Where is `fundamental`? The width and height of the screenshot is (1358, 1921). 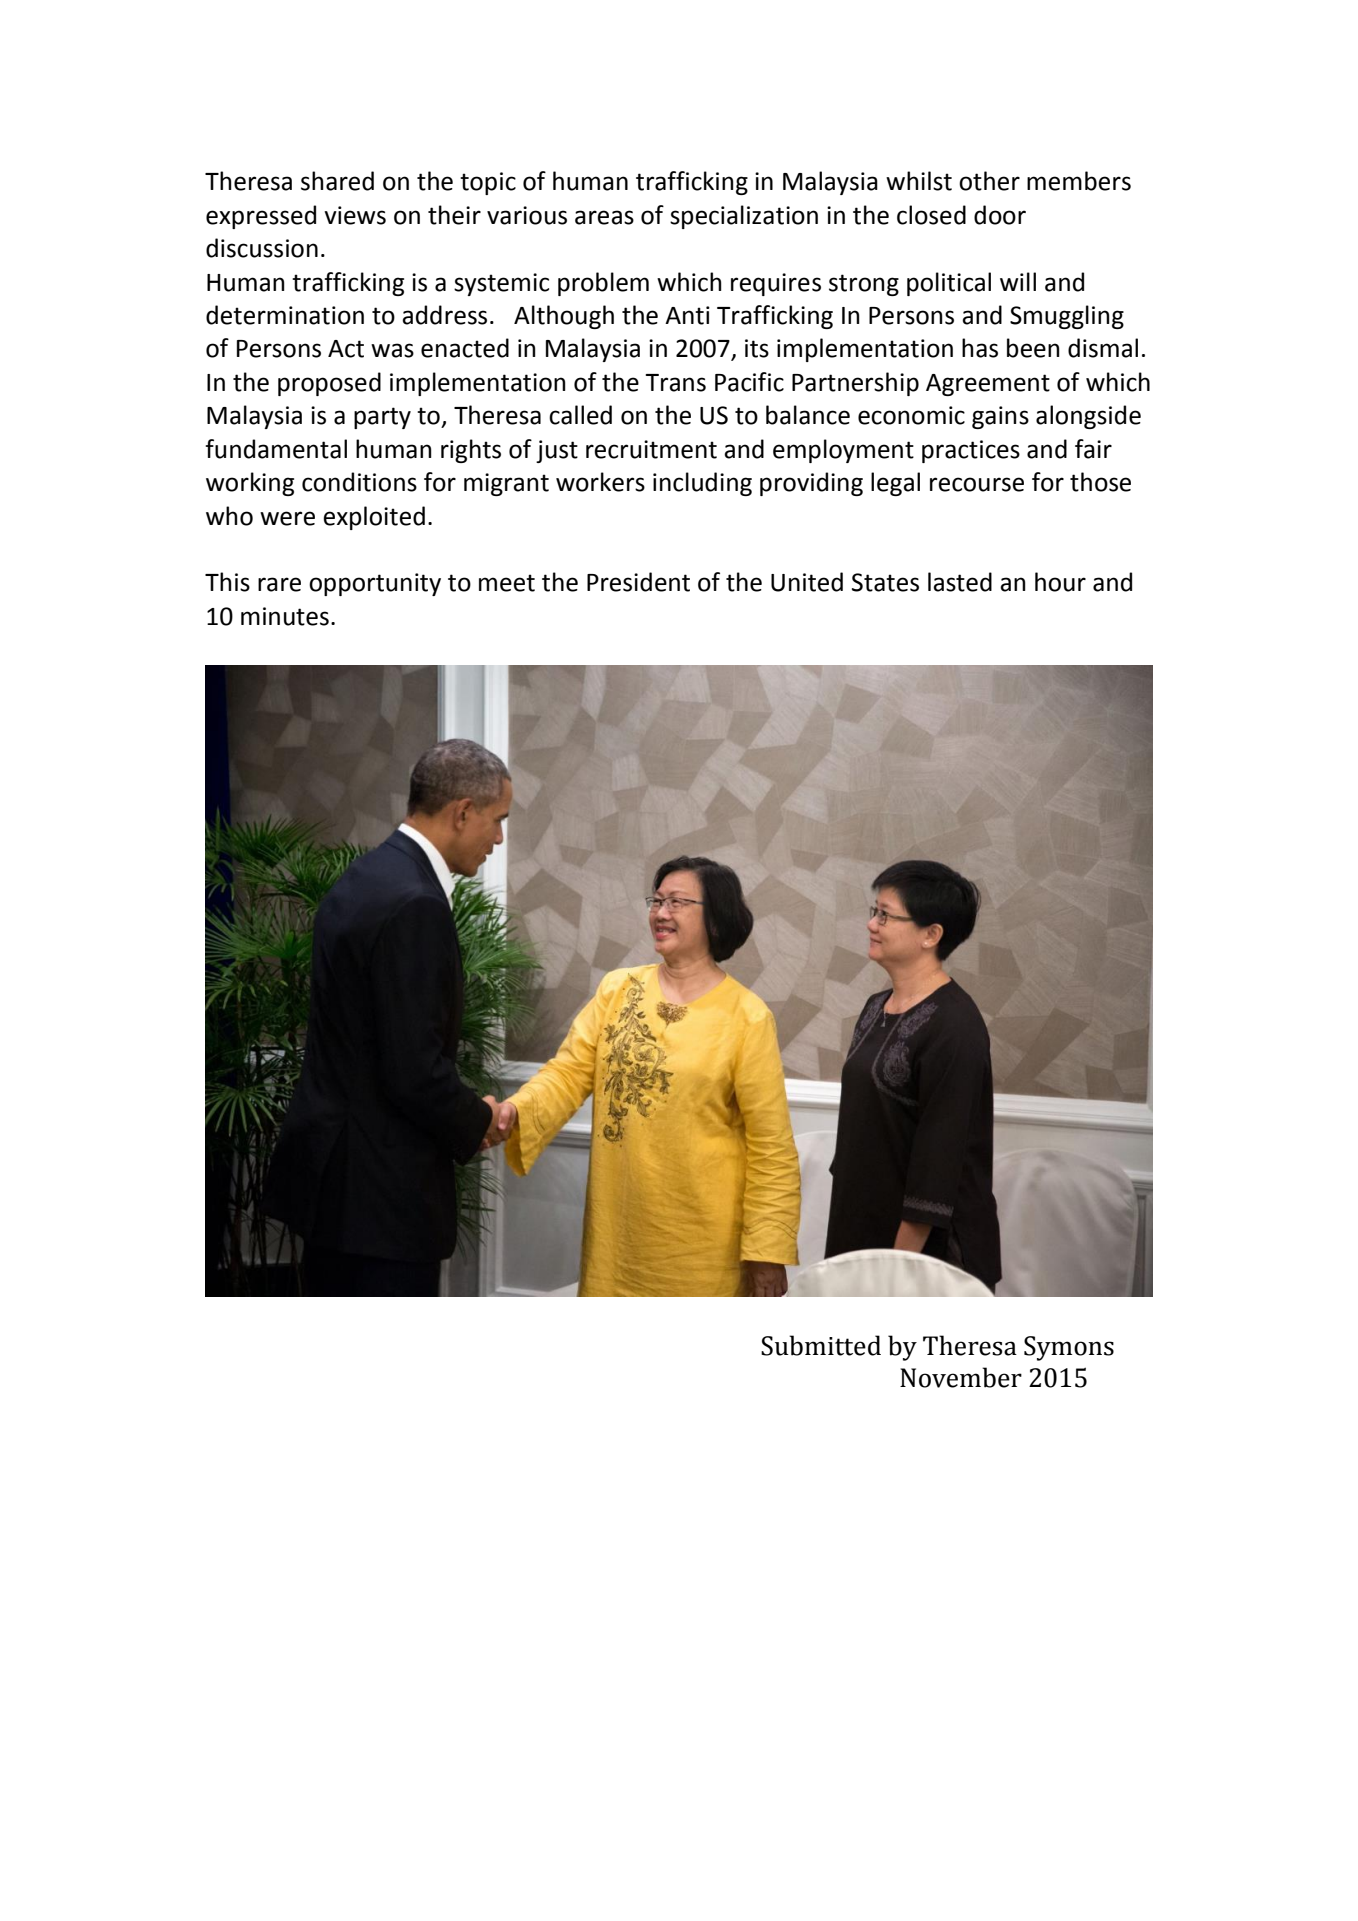
fundamental is located at coordinates (276, 449).
